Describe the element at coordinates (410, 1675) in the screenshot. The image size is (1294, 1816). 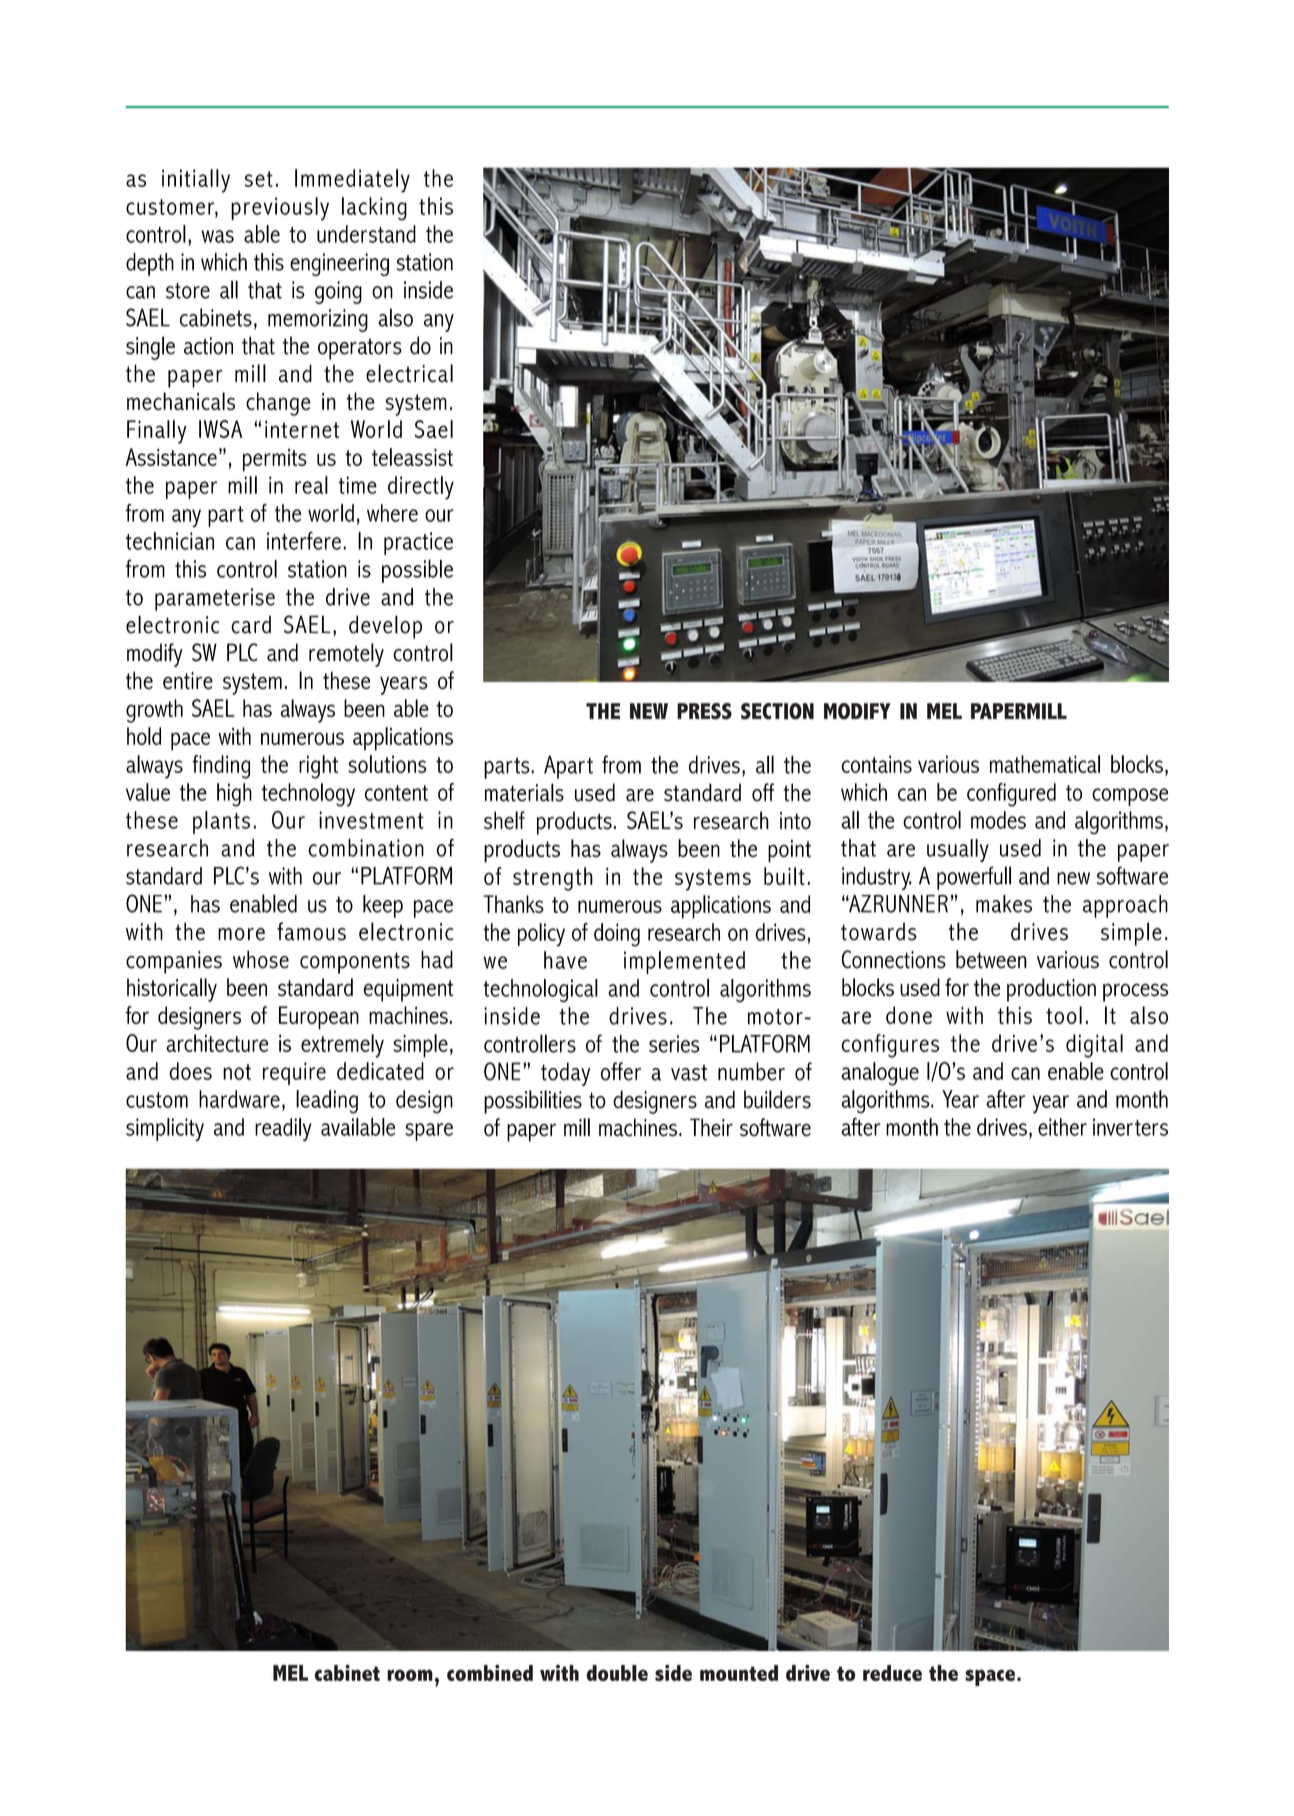
I see `room` at that location.
